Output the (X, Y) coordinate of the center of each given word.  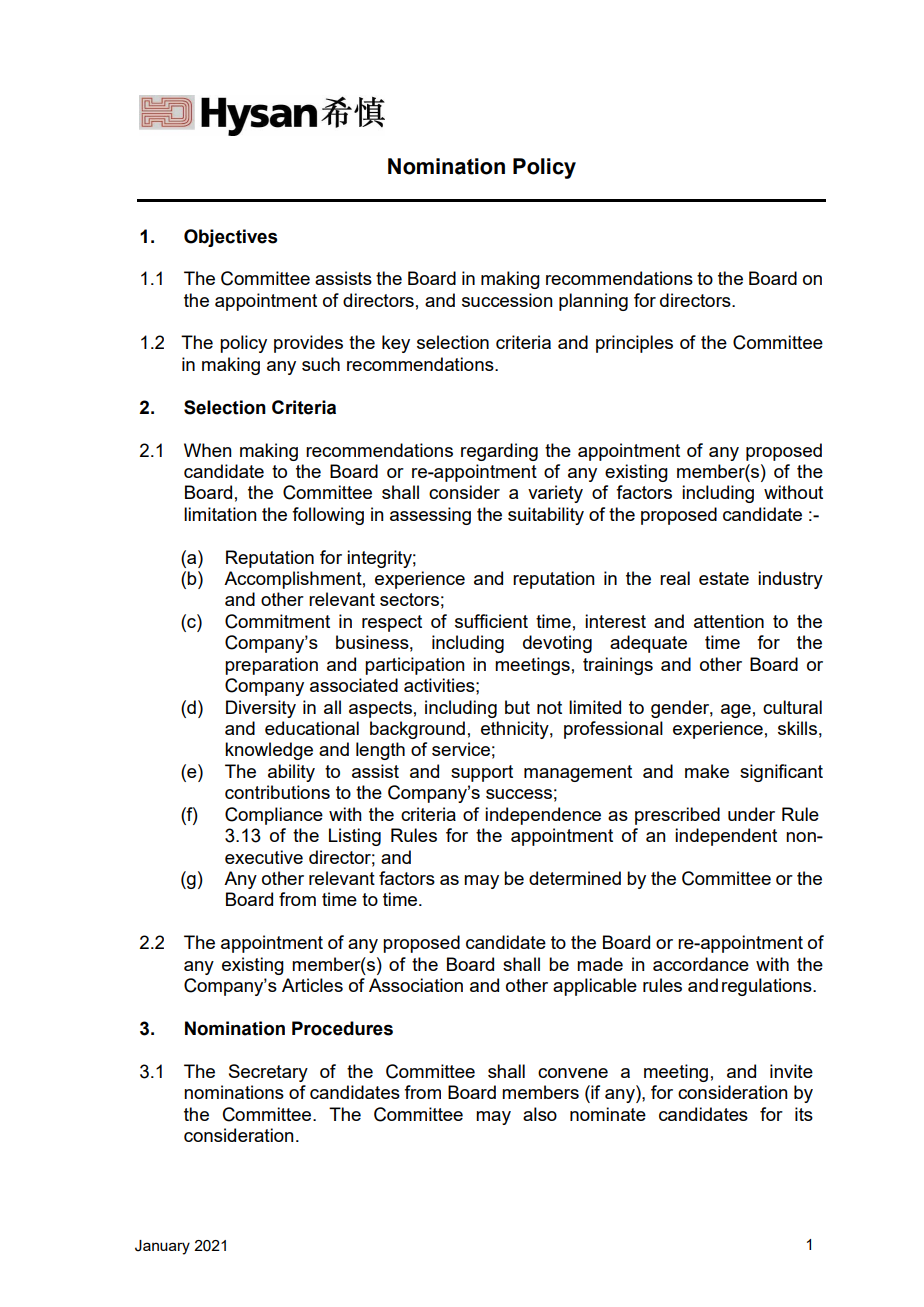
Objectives (230, 238)
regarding (499, 452)
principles (634, 344)
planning (593, 302)
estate (724, 578)
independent (726, 837)
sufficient (491, 621)
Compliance (274, 816)
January (162, 1247)
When (208, 450)
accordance (701, 964)
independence (543, 816)
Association (416, 985)
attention (729, 621)
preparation (271, 666)
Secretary (268, 1073)
